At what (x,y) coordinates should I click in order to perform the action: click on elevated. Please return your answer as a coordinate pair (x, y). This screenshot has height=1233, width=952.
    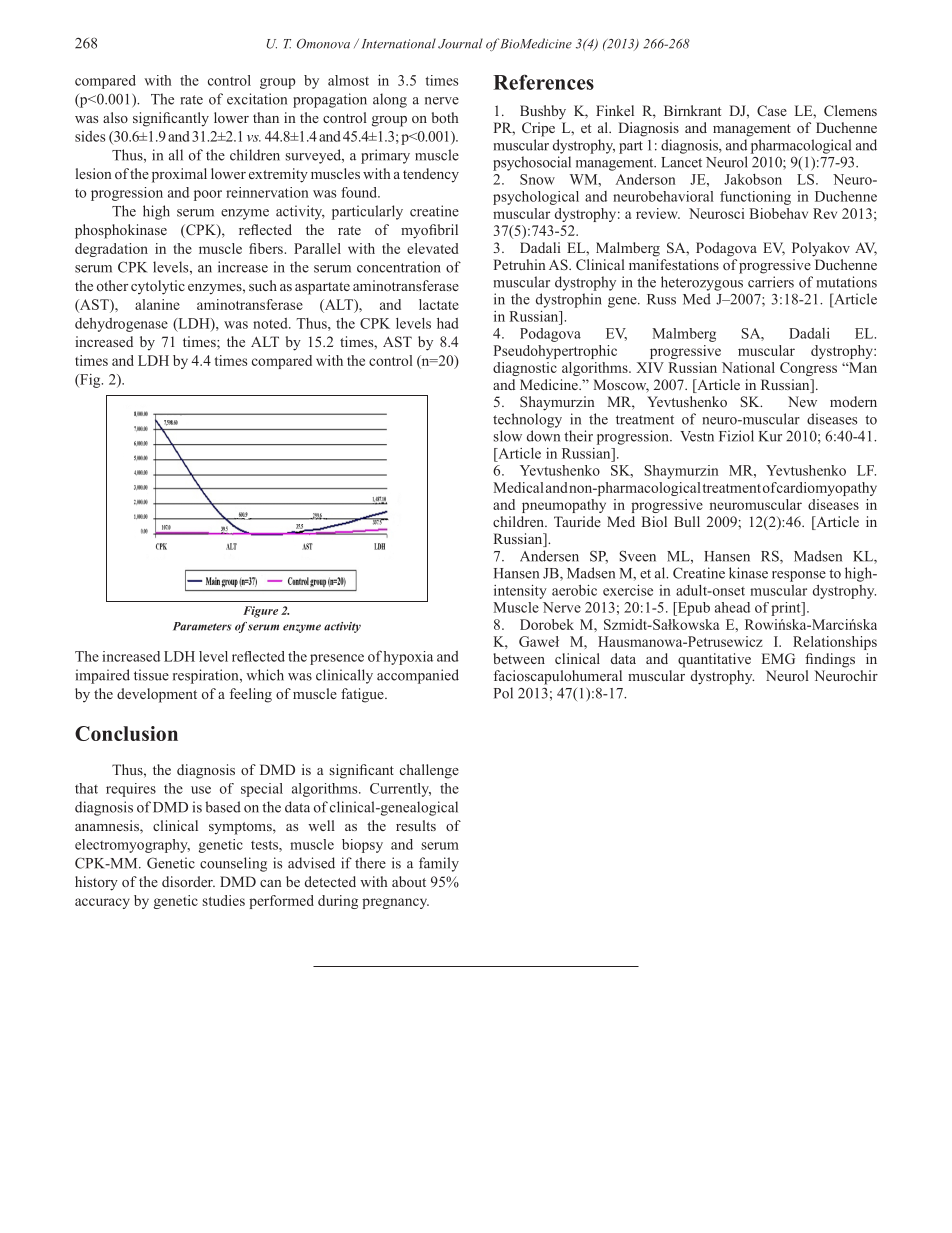
    Looking at the image, I should click on (433, 248).
